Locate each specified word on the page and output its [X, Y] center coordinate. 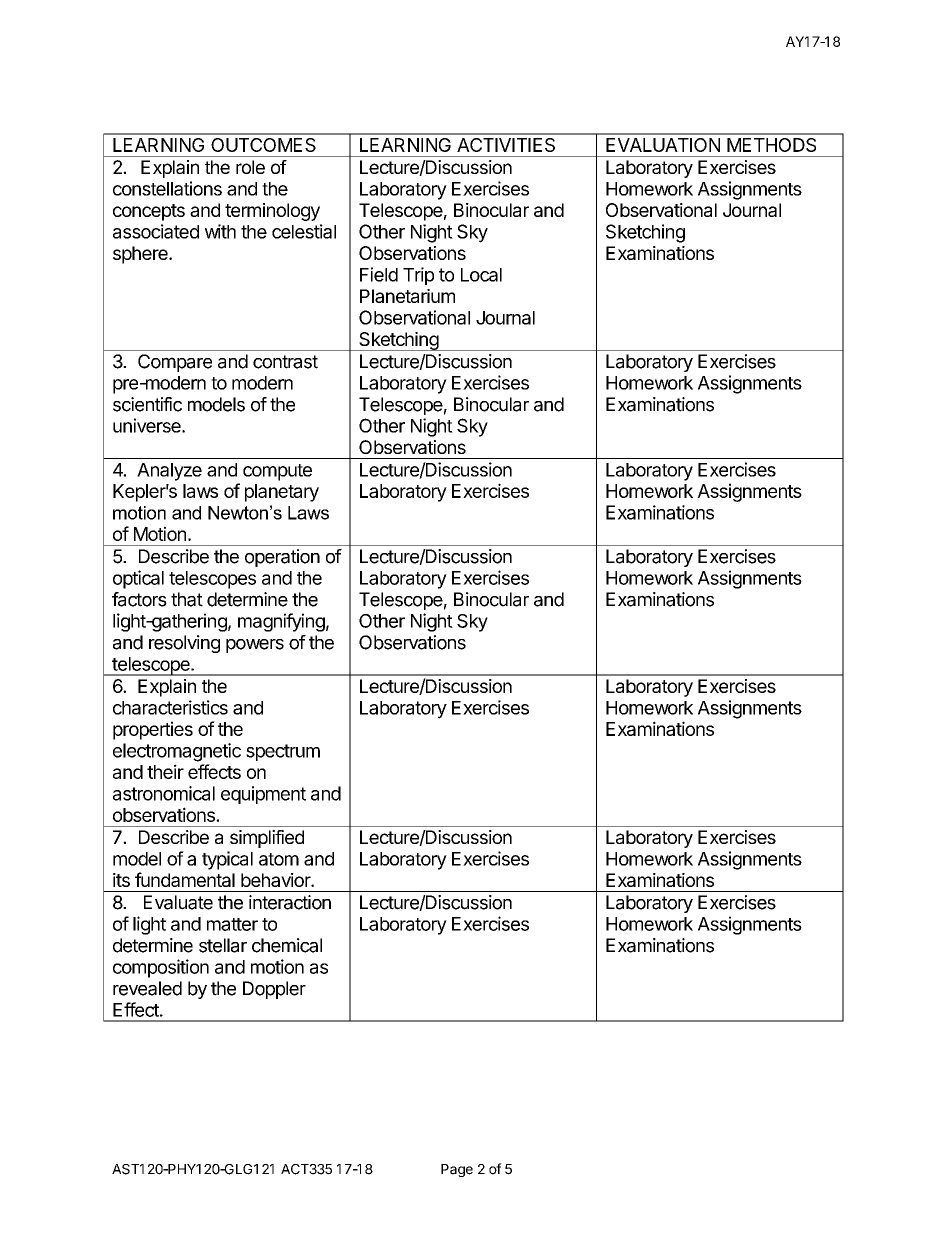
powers [255, 646]
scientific [147, 404]
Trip [418, 276]
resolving [184, 644]
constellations [167, 188]
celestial [304, 231]
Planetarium [407, 296]
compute [277, 472]
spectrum [283, 752]
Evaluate [178, 902]
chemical [287, 945]
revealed [147, 988]
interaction [290, 902]
